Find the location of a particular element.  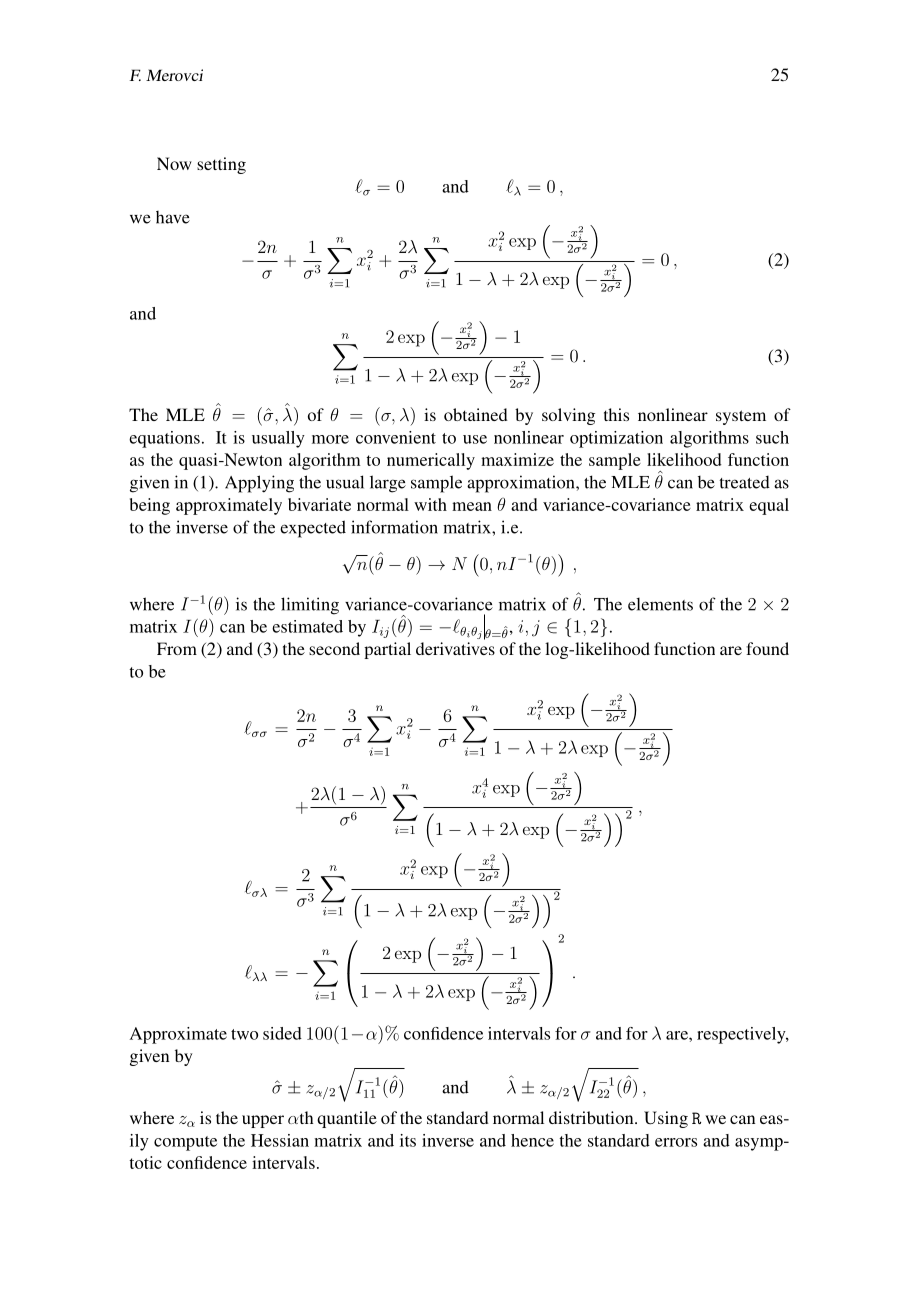

found is located at coordinates (767, 648).
